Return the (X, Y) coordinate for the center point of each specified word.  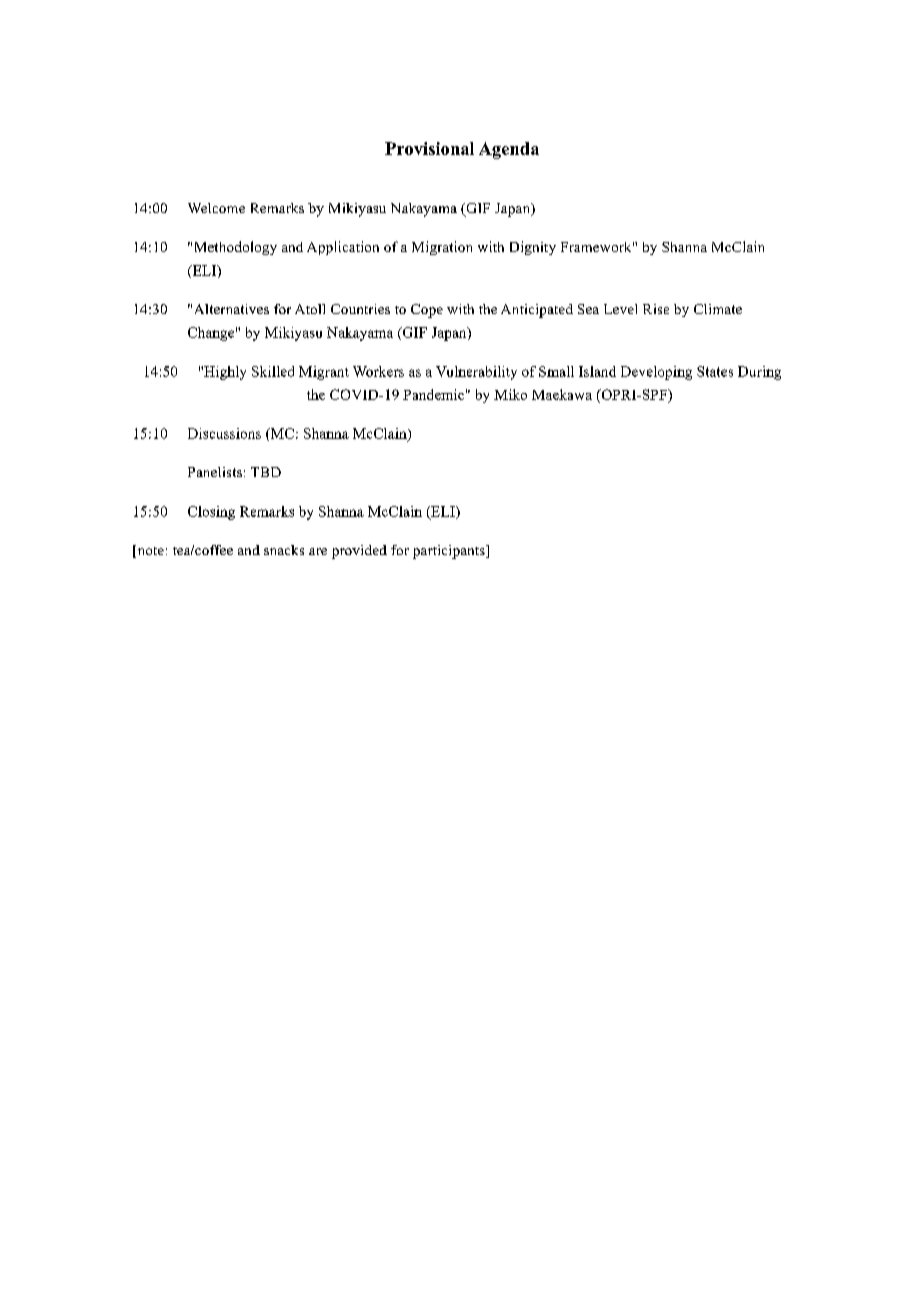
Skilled (273, 371)
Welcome (216, 208)
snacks (284, 550)
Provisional (429, 148)
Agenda (509, 150)
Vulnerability (476, 373)
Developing (656, 373)
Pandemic (433, 394)
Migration (442, 248)
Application (343, 248)
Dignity (533, 248)
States (715, 371)
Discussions (224, 433)
